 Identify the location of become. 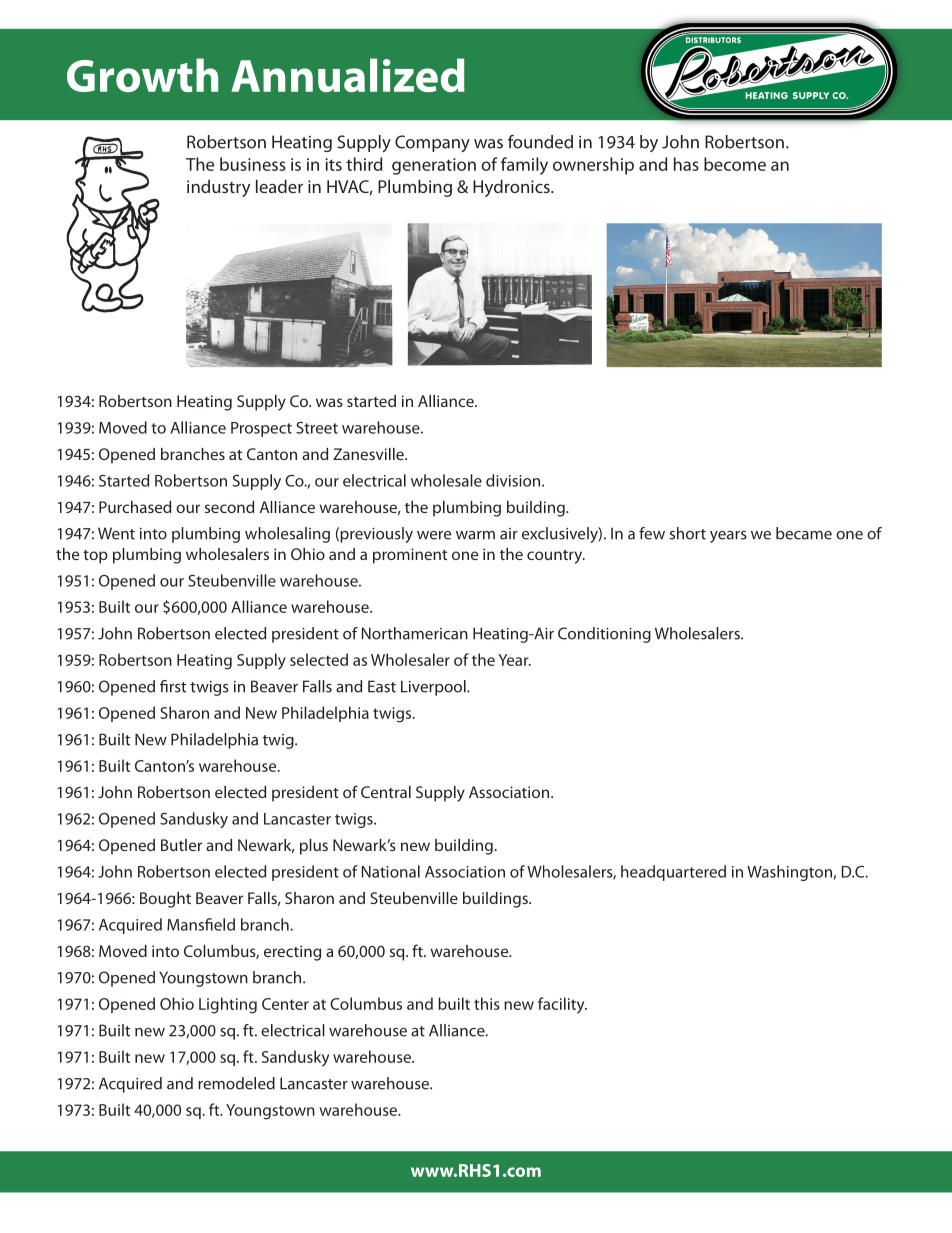
(735, 164).
